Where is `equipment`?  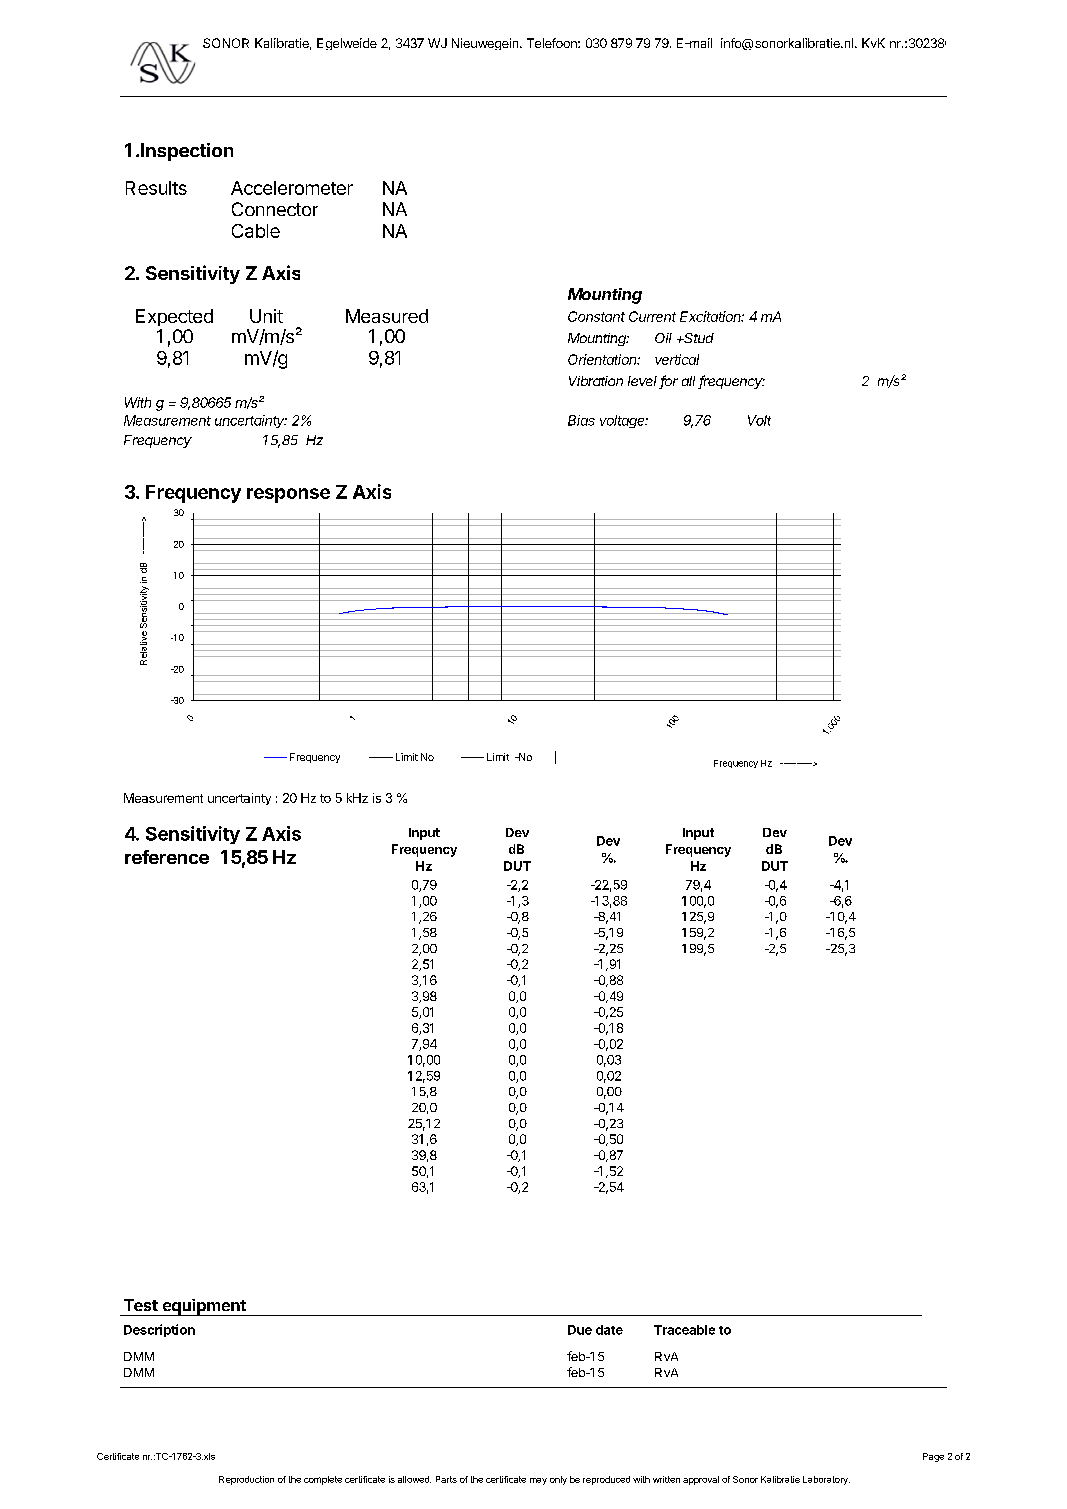 equipment is located at coordinates (204, 1307).
